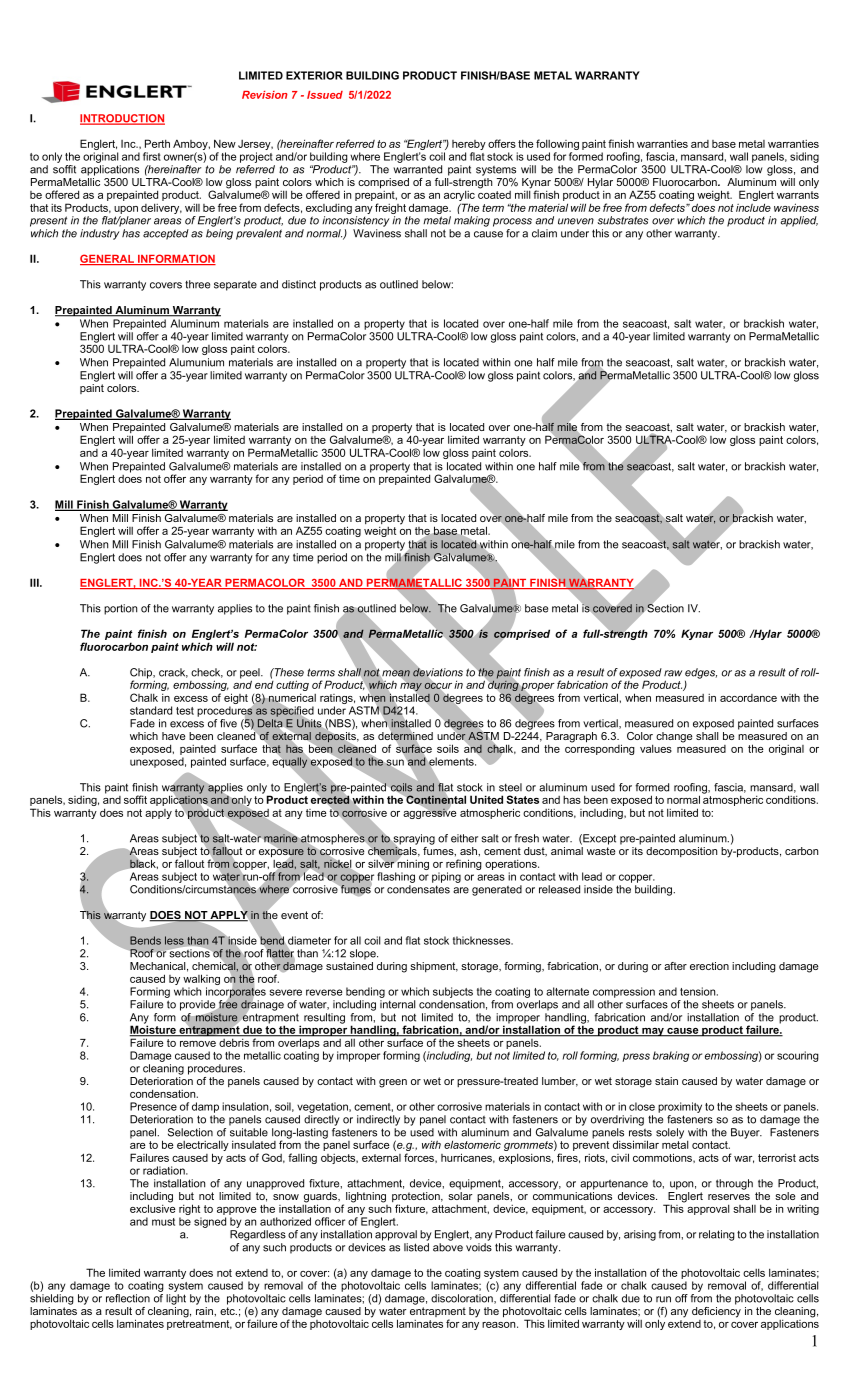 The width and height of the image is (849, 1400). I want to click on INTRODUCTION, so click(122, 119).
